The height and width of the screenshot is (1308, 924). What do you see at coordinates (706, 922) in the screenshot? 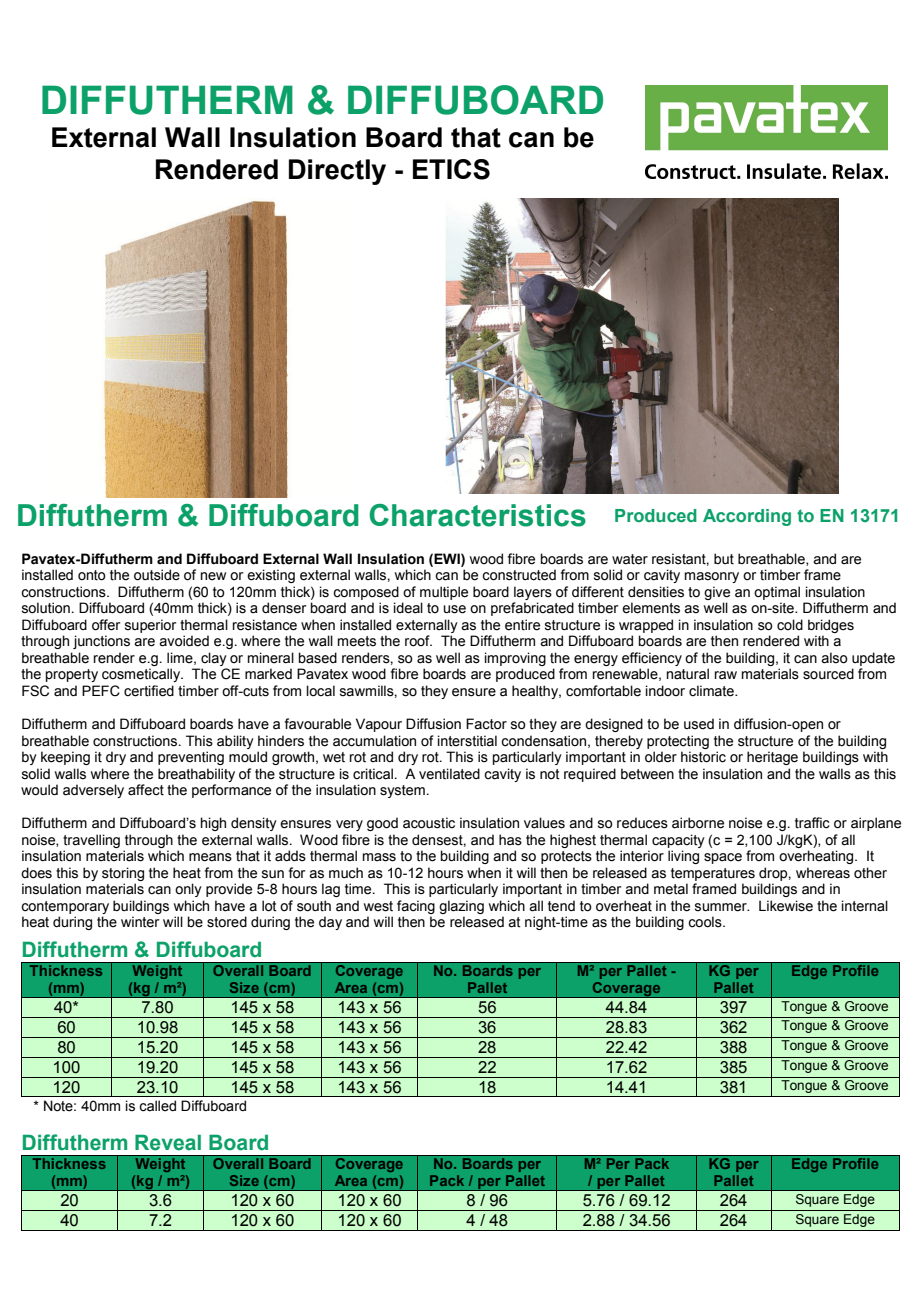
I see `cools` at bounding box center [706, 922].
